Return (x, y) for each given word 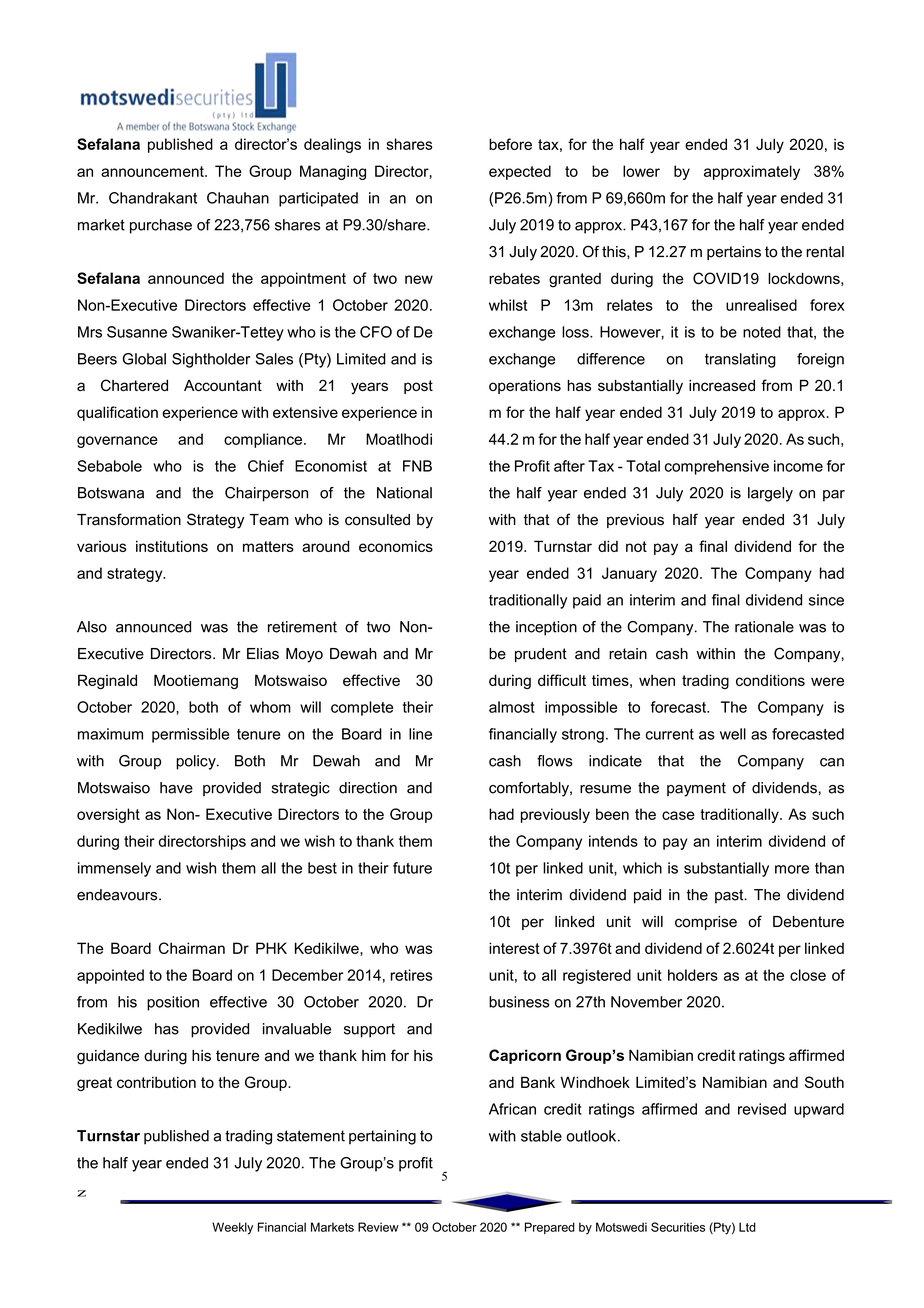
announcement (153, 171)
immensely (114, 869)
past (730, 896)
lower (641, 171)
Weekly (232, 1228)
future (412, 868)
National (404, 493)
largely (770, 494)
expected (520, 172)
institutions (172, 546)
